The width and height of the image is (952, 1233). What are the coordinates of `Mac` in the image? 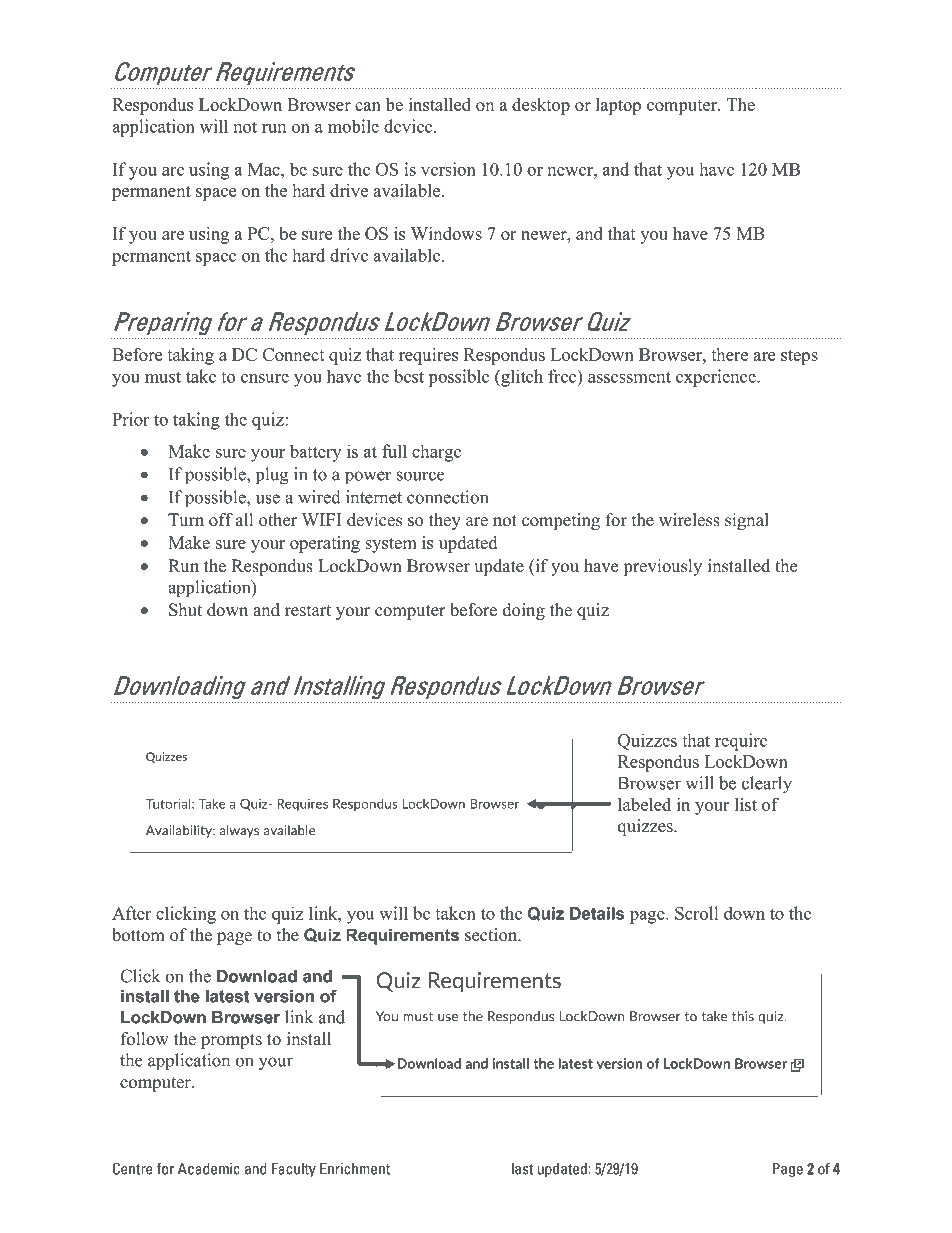 It's located at (265, 169).
